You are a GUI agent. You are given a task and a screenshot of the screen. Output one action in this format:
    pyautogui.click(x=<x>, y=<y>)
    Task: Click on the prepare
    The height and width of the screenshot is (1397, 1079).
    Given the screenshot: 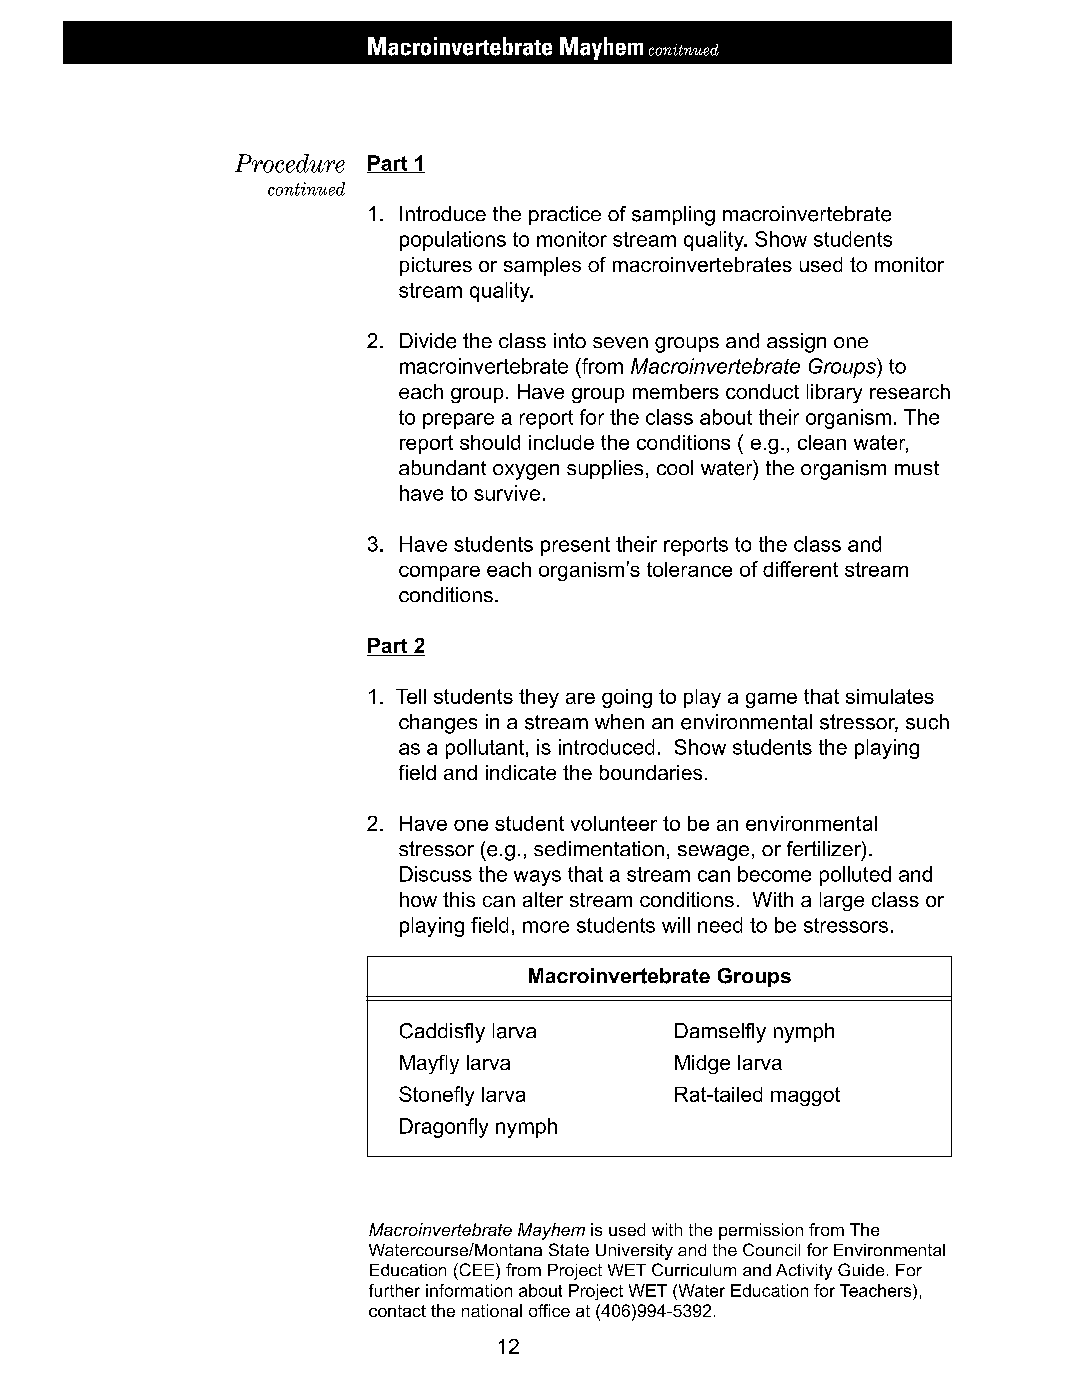 What is the action you would take?
    pyautogui.click(x=458, y=421)
